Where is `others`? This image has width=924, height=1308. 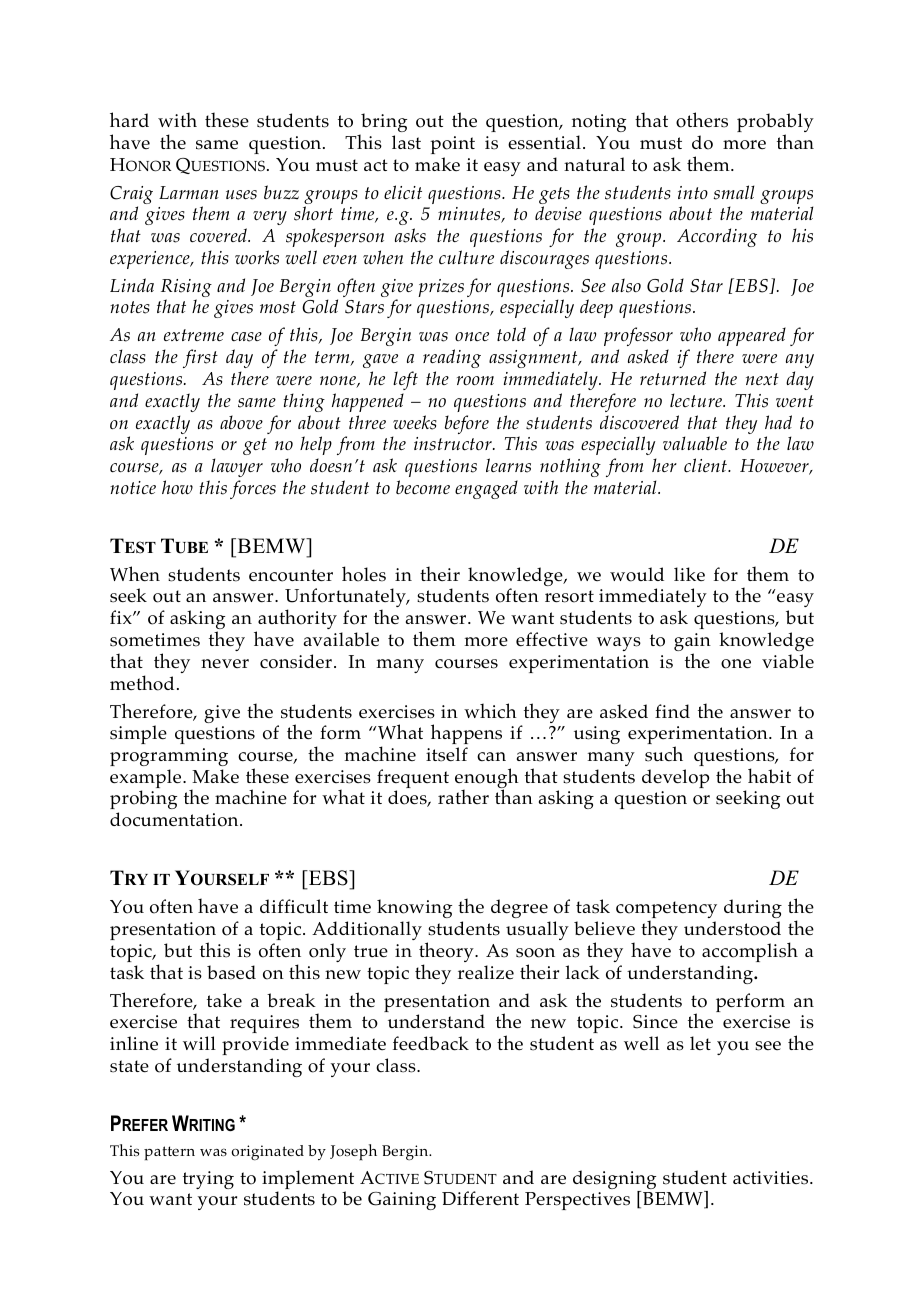 others is located at coordinates (702, 120).
